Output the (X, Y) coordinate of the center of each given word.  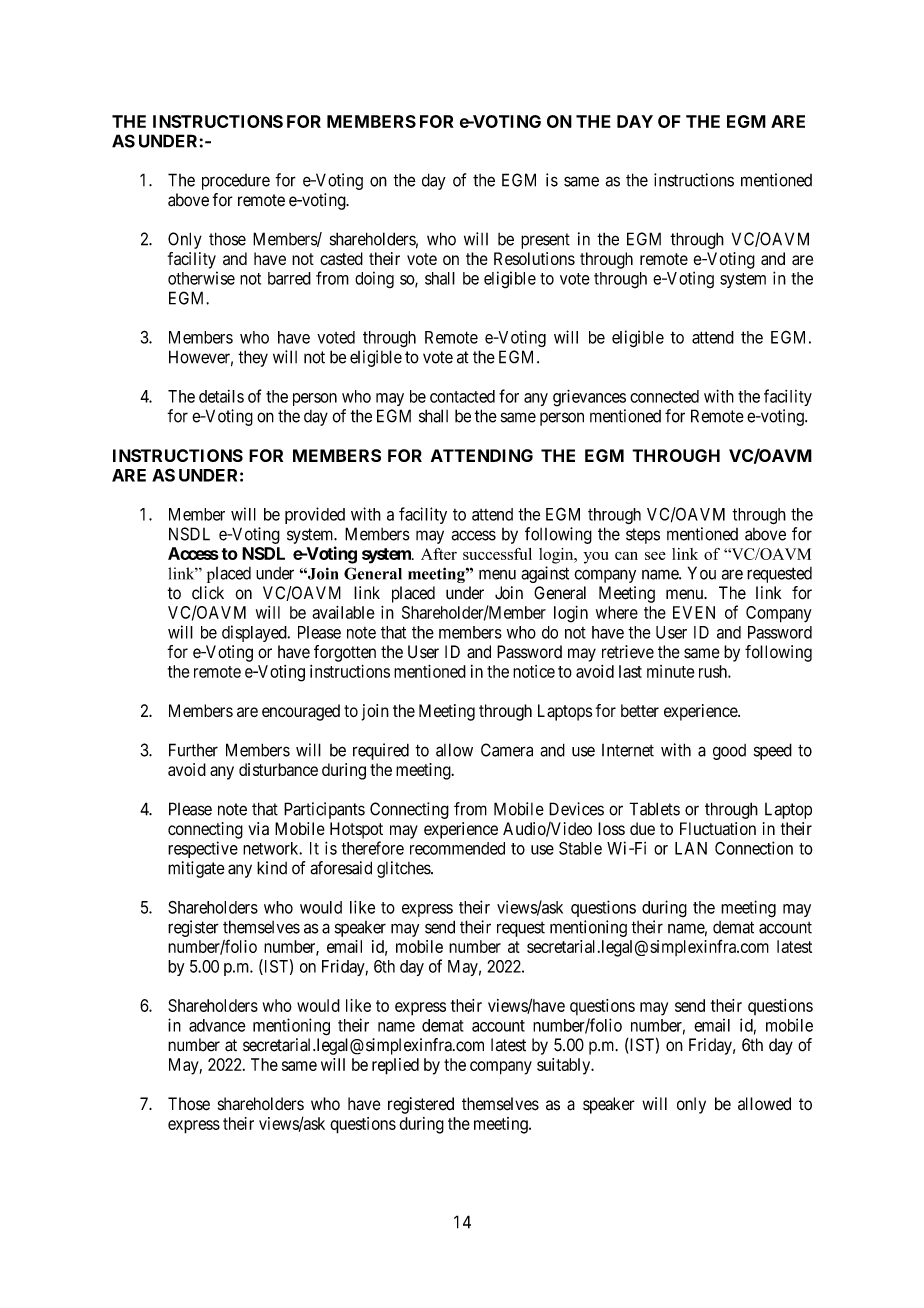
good (729, 752)
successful (497, 554)
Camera (507, 750)
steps (643, 536)
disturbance (278, 769)
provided (315, 515)
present (545, 241)
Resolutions (534, 258)
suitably (565, 1066)
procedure (236, 182)
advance (217, 1025)
